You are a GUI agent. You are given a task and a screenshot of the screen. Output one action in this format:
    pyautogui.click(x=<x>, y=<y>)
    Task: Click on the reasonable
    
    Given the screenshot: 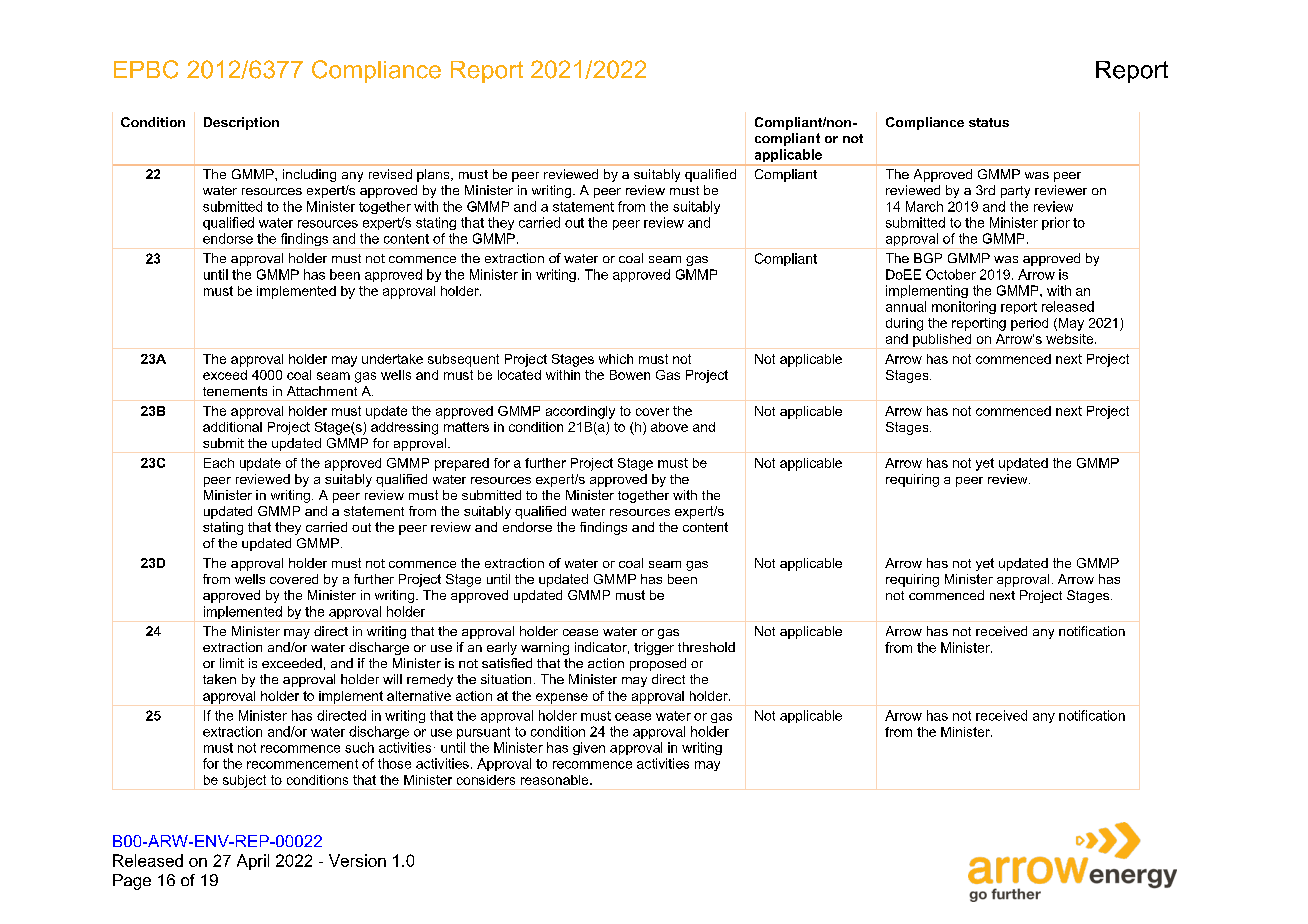 What is the action you would take?
    pyautogui.click(x=556, y=780)
